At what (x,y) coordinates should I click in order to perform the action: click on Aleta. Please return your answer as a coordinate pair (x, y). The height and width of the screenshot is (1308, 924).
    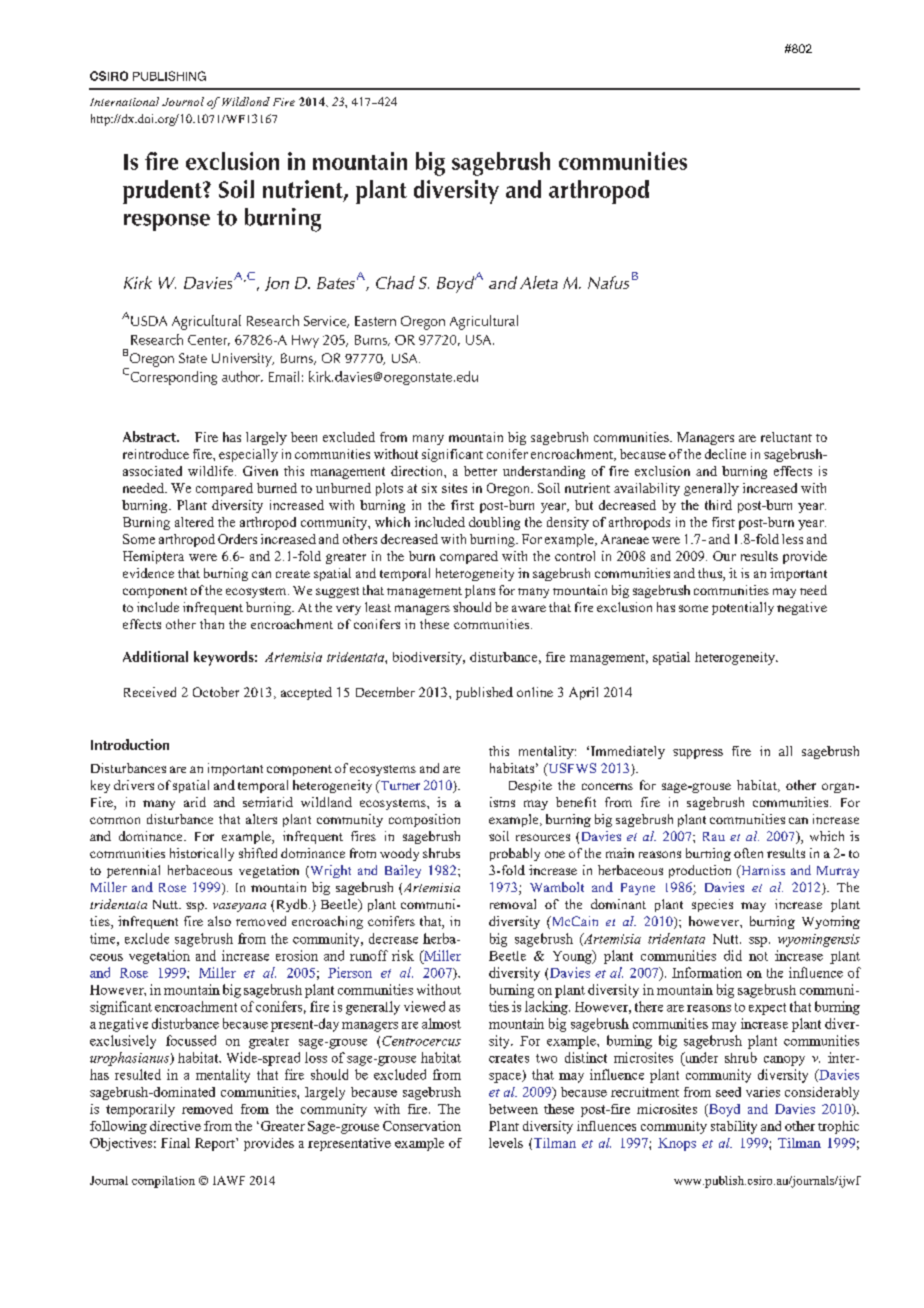
    Looking at the image, I should click on (539, 282).
